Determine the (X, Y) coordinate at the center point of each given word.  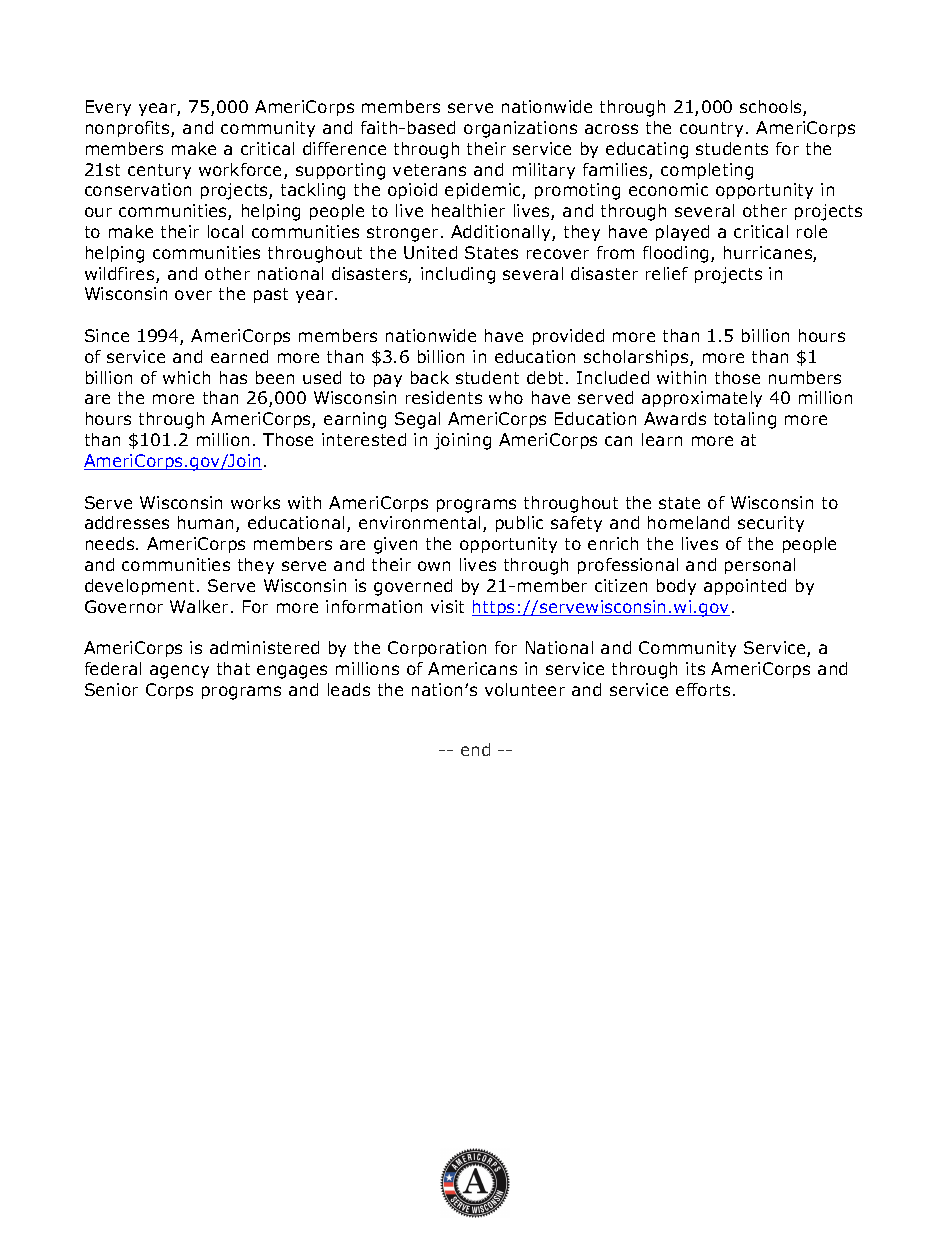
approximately (702, 399)
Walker (201, 606)
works (255, 502)
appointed (745, 587)
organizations (520, 129)
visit (447, 606)
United (430, 252)
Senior (111, 689)
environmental (419, 522)
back (430, 377)
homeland (688, 522)
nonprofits (129, 129)
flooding (677, 254)
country (711, 129)
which (186, 377)
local (225, 231)
